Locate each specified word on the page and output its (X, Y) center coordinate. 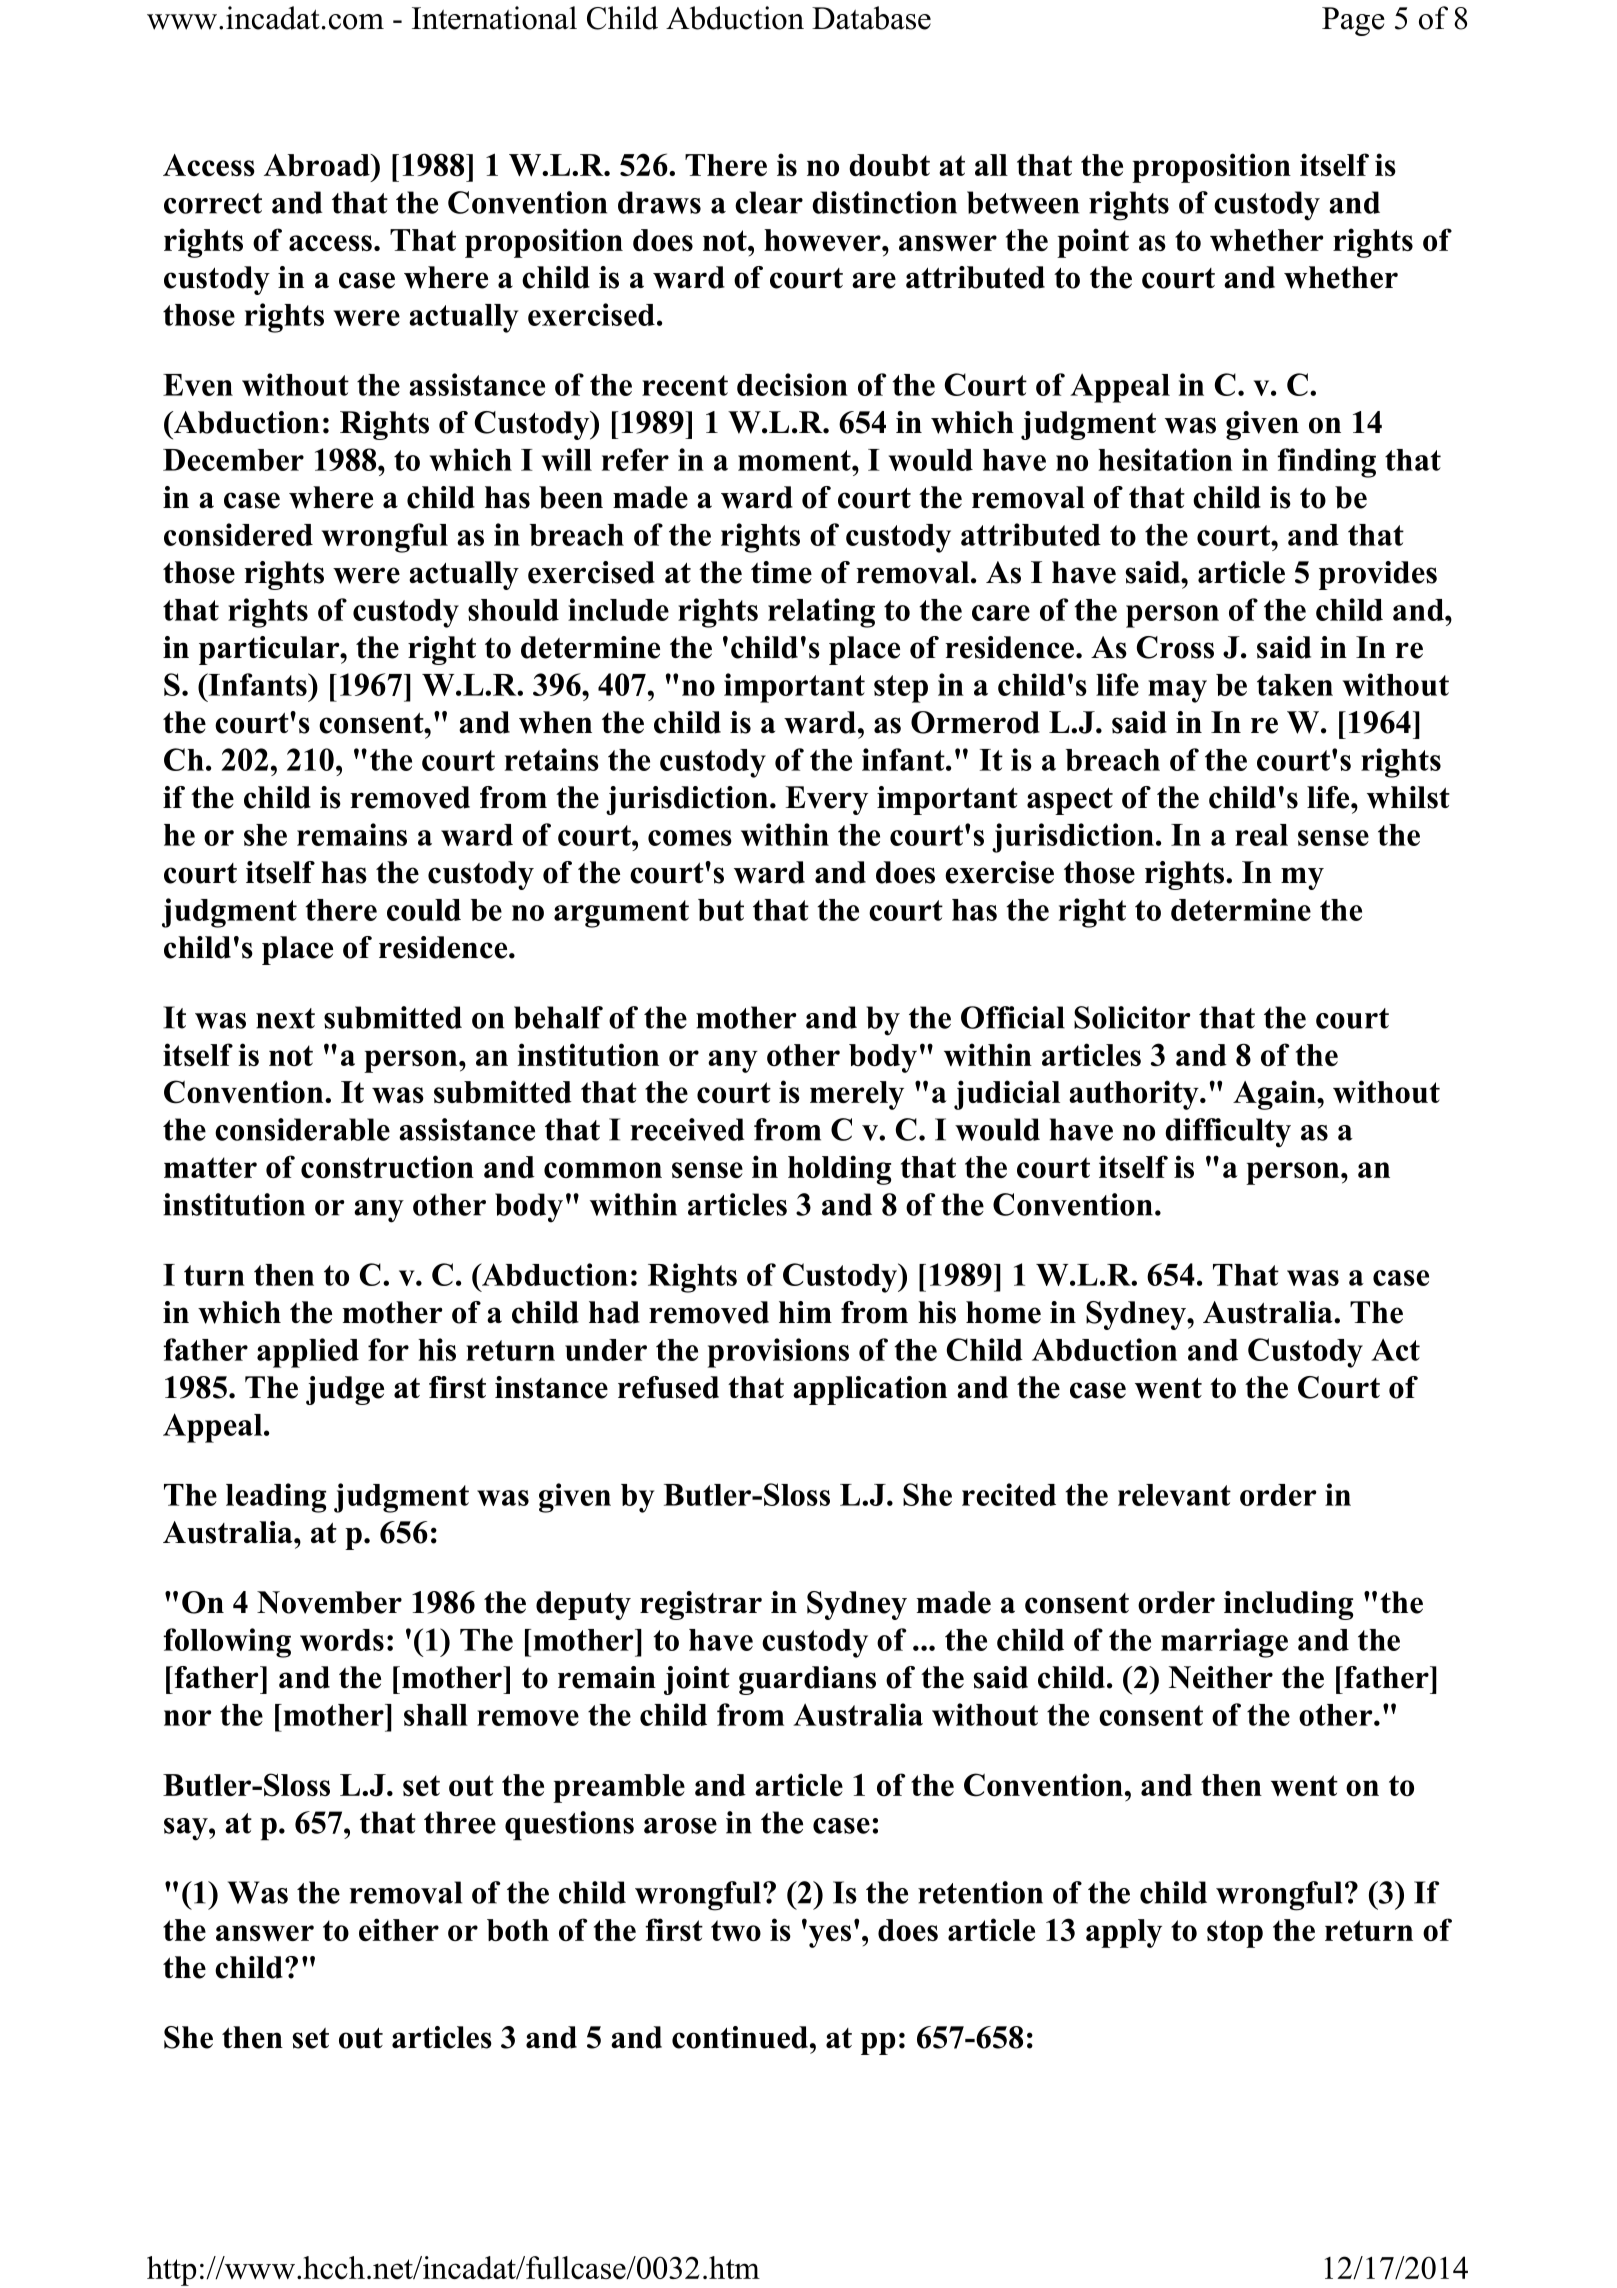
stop (1235, 1934)
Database (871, 18)
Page (1353, 21)
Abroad (318, 165)
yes (828, 1935)
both (518, 1930)
